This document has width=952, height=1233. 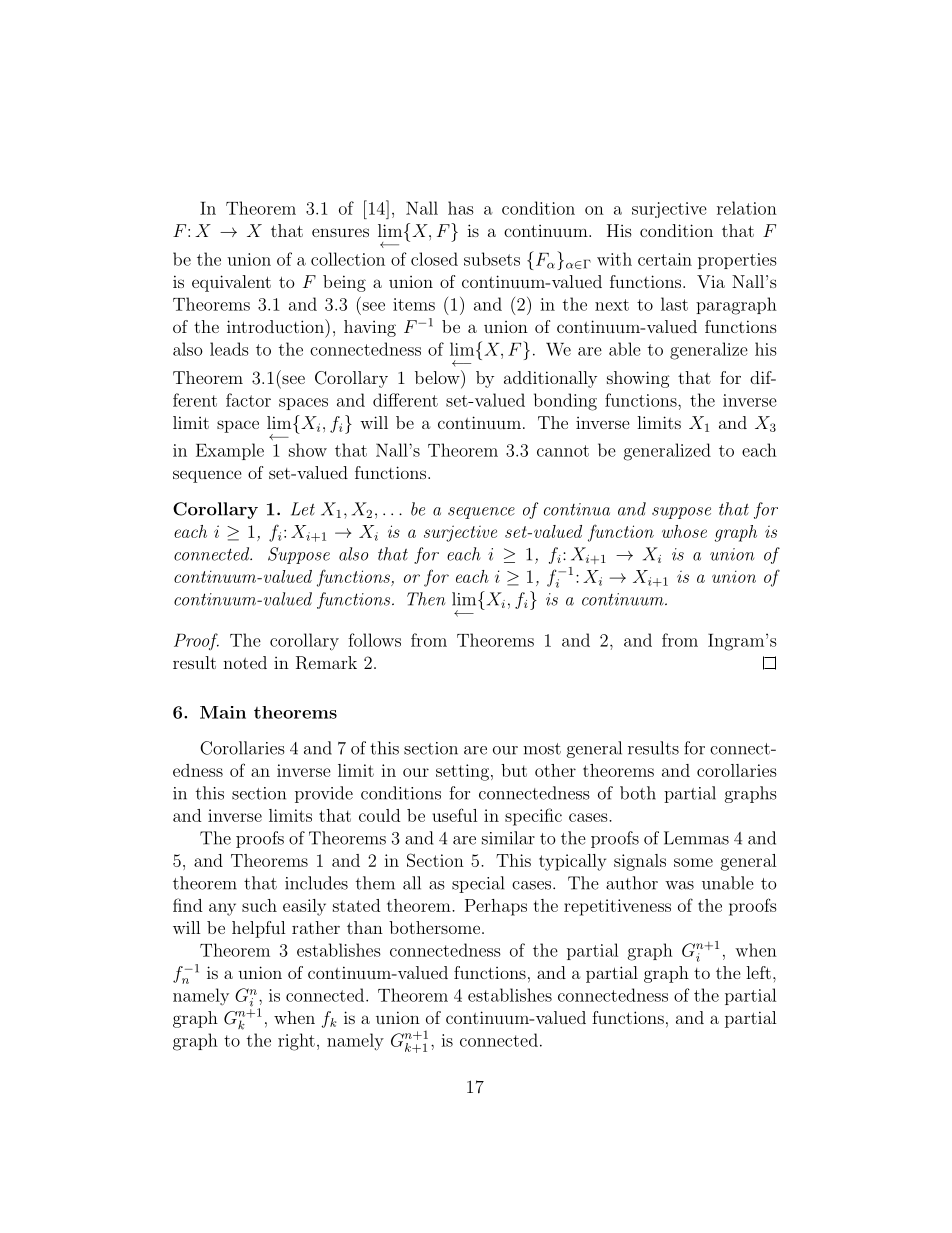 I want to click on useful, so click(x=455, y=815).
